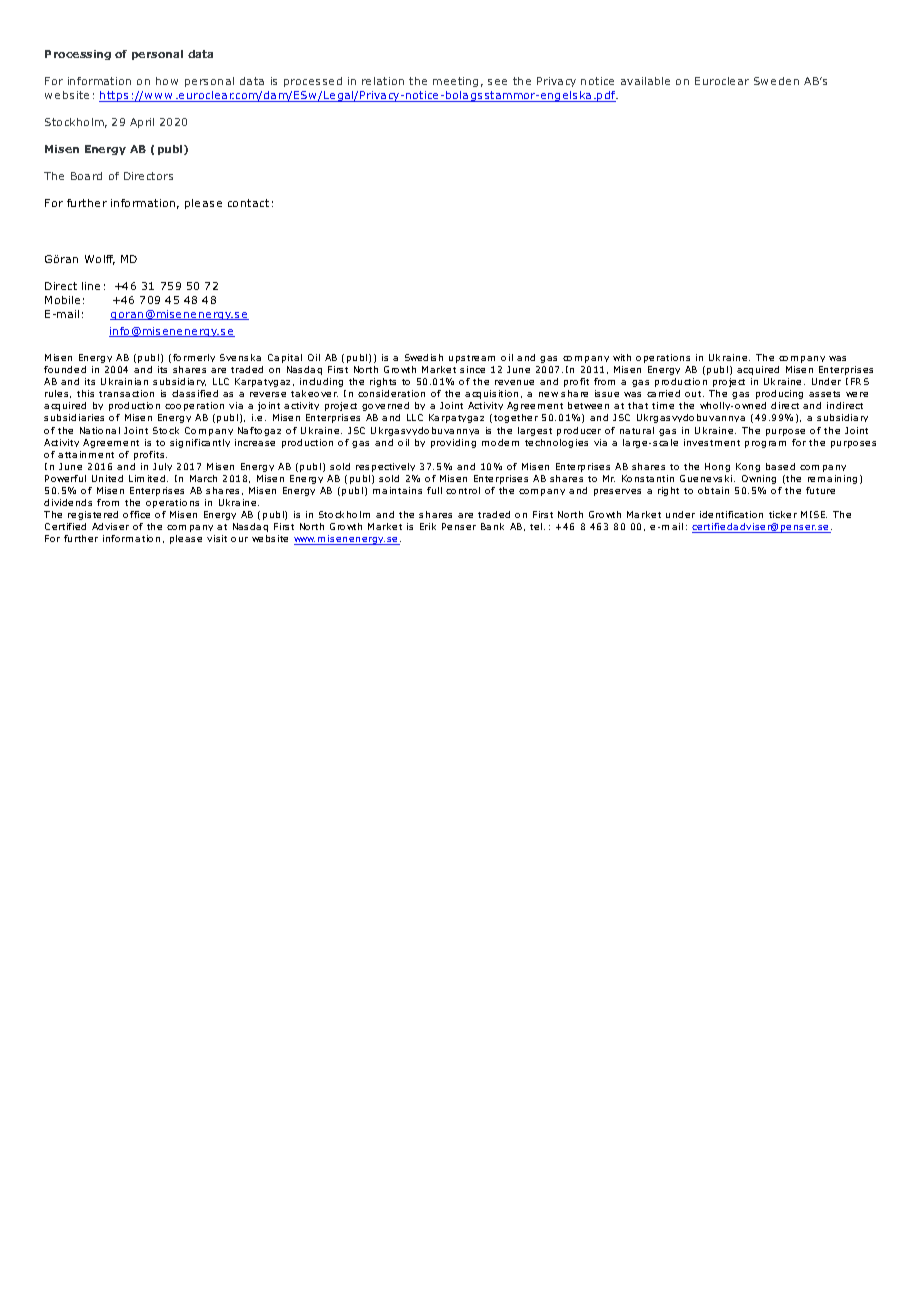 Image resolution: width=924 pixels, height=1308 pixels. I want to click on office, so click(136, 514).
